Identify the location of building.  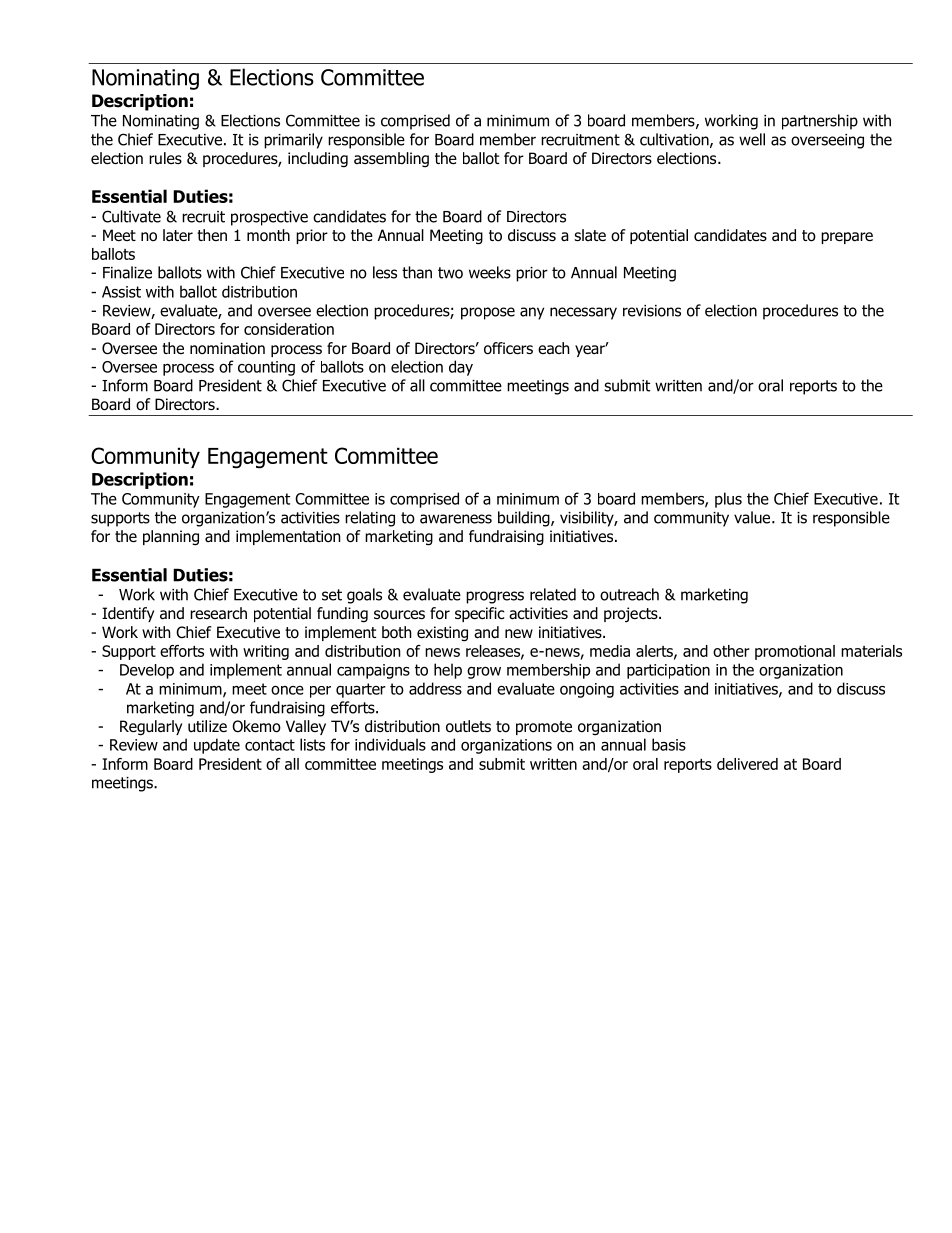
(525, 519).
